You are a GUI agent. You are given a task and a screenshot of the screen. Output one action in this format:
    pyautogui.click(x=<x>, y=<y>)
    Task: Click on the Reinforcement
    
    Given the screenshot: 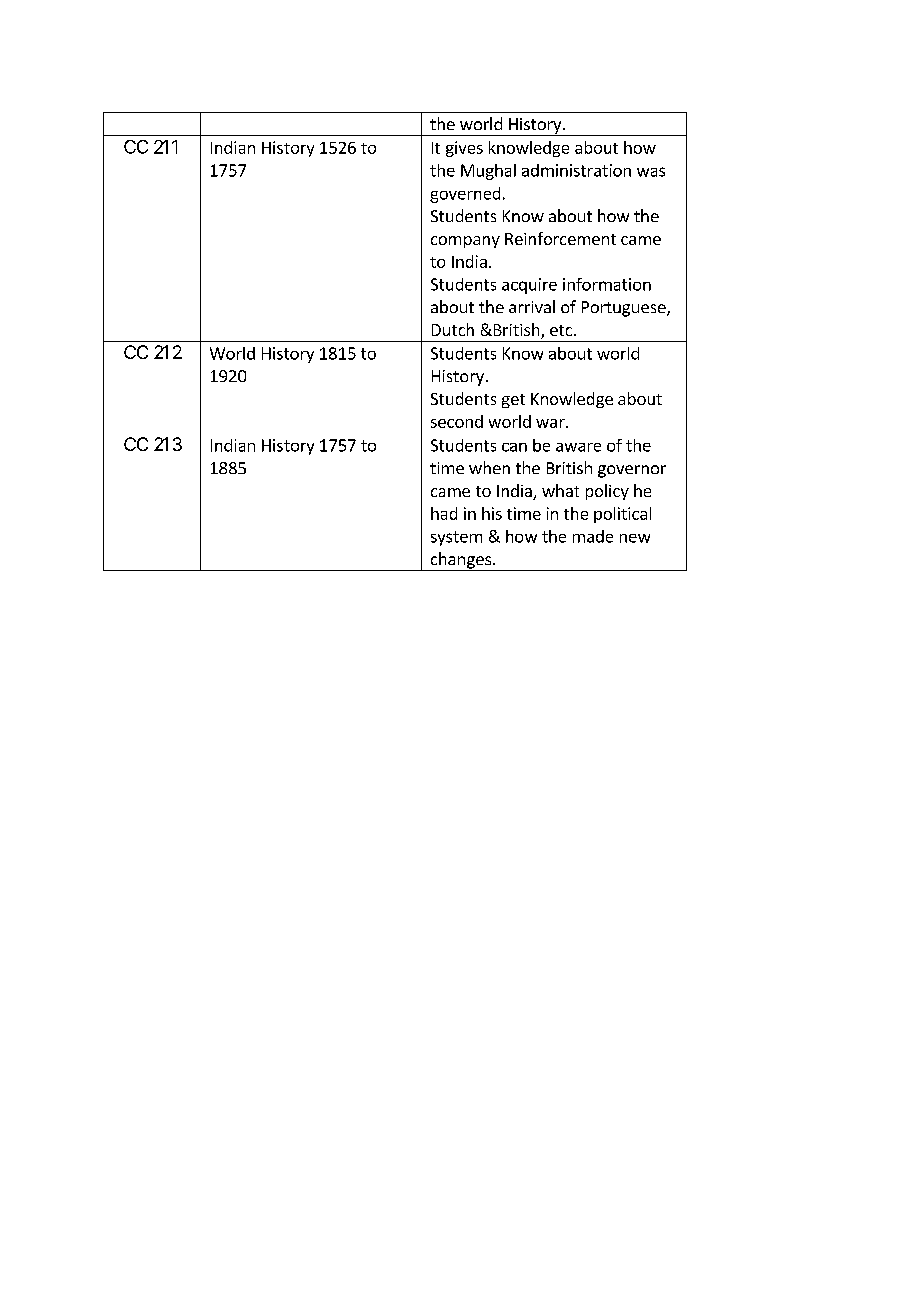 What is the action you would take?
    pyautogui.click(x=560, y=238)
